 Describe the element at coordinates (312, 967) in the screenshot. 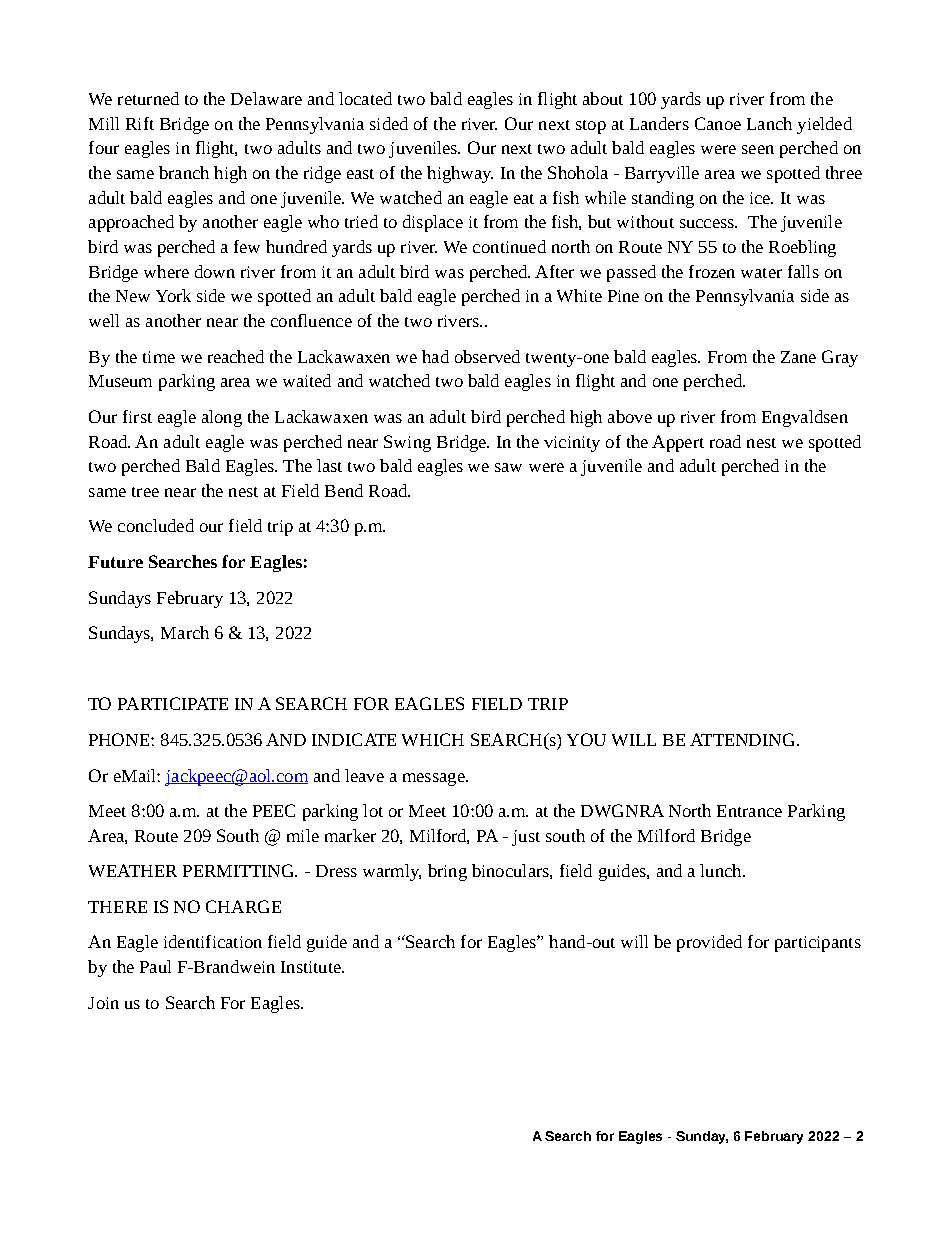

I see `Institute` at that location.
